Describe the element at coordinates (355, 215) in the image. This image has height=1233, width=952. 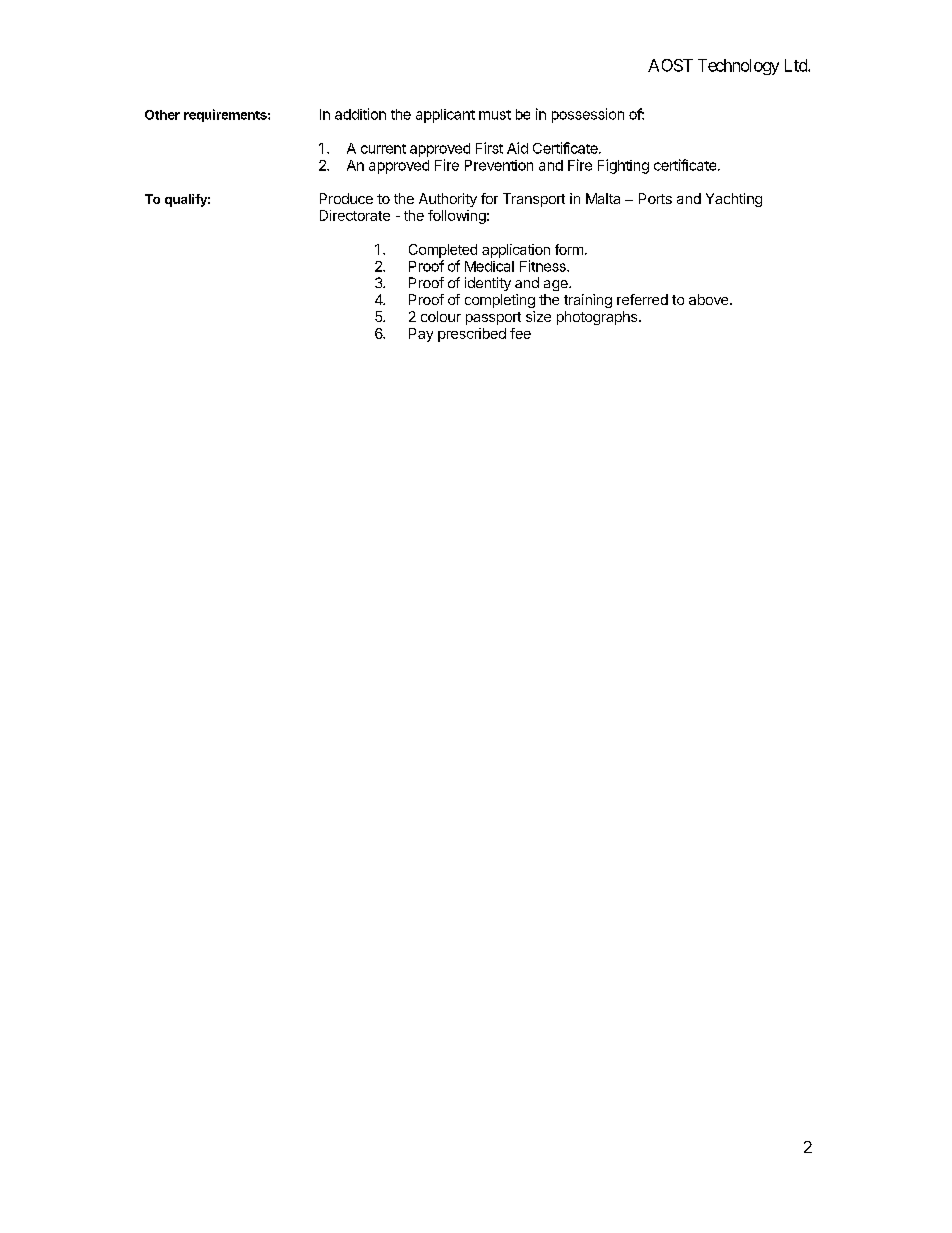
I see `Directorate` at that location.
